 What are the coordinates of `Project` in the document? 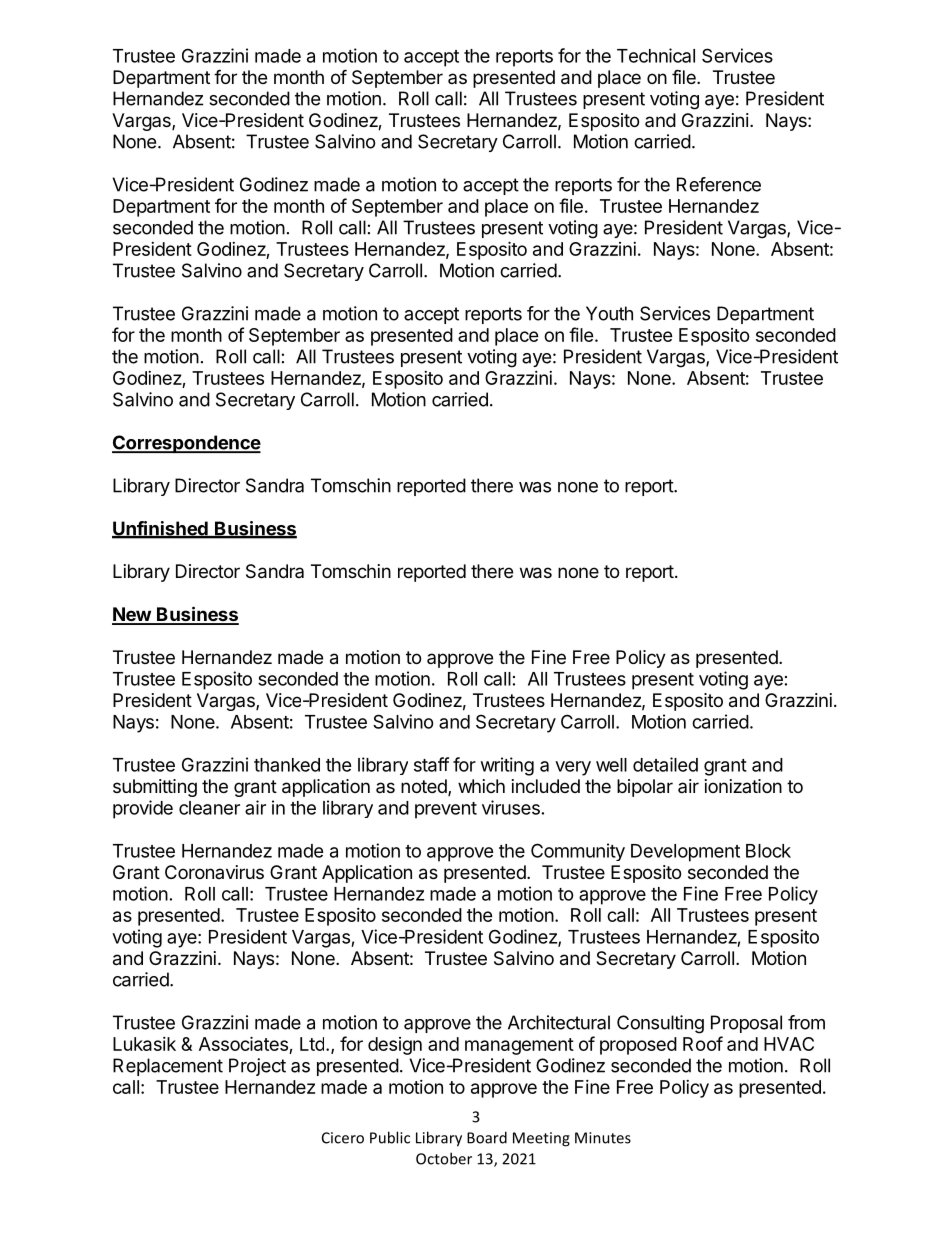 It's located at (257, 1067).
